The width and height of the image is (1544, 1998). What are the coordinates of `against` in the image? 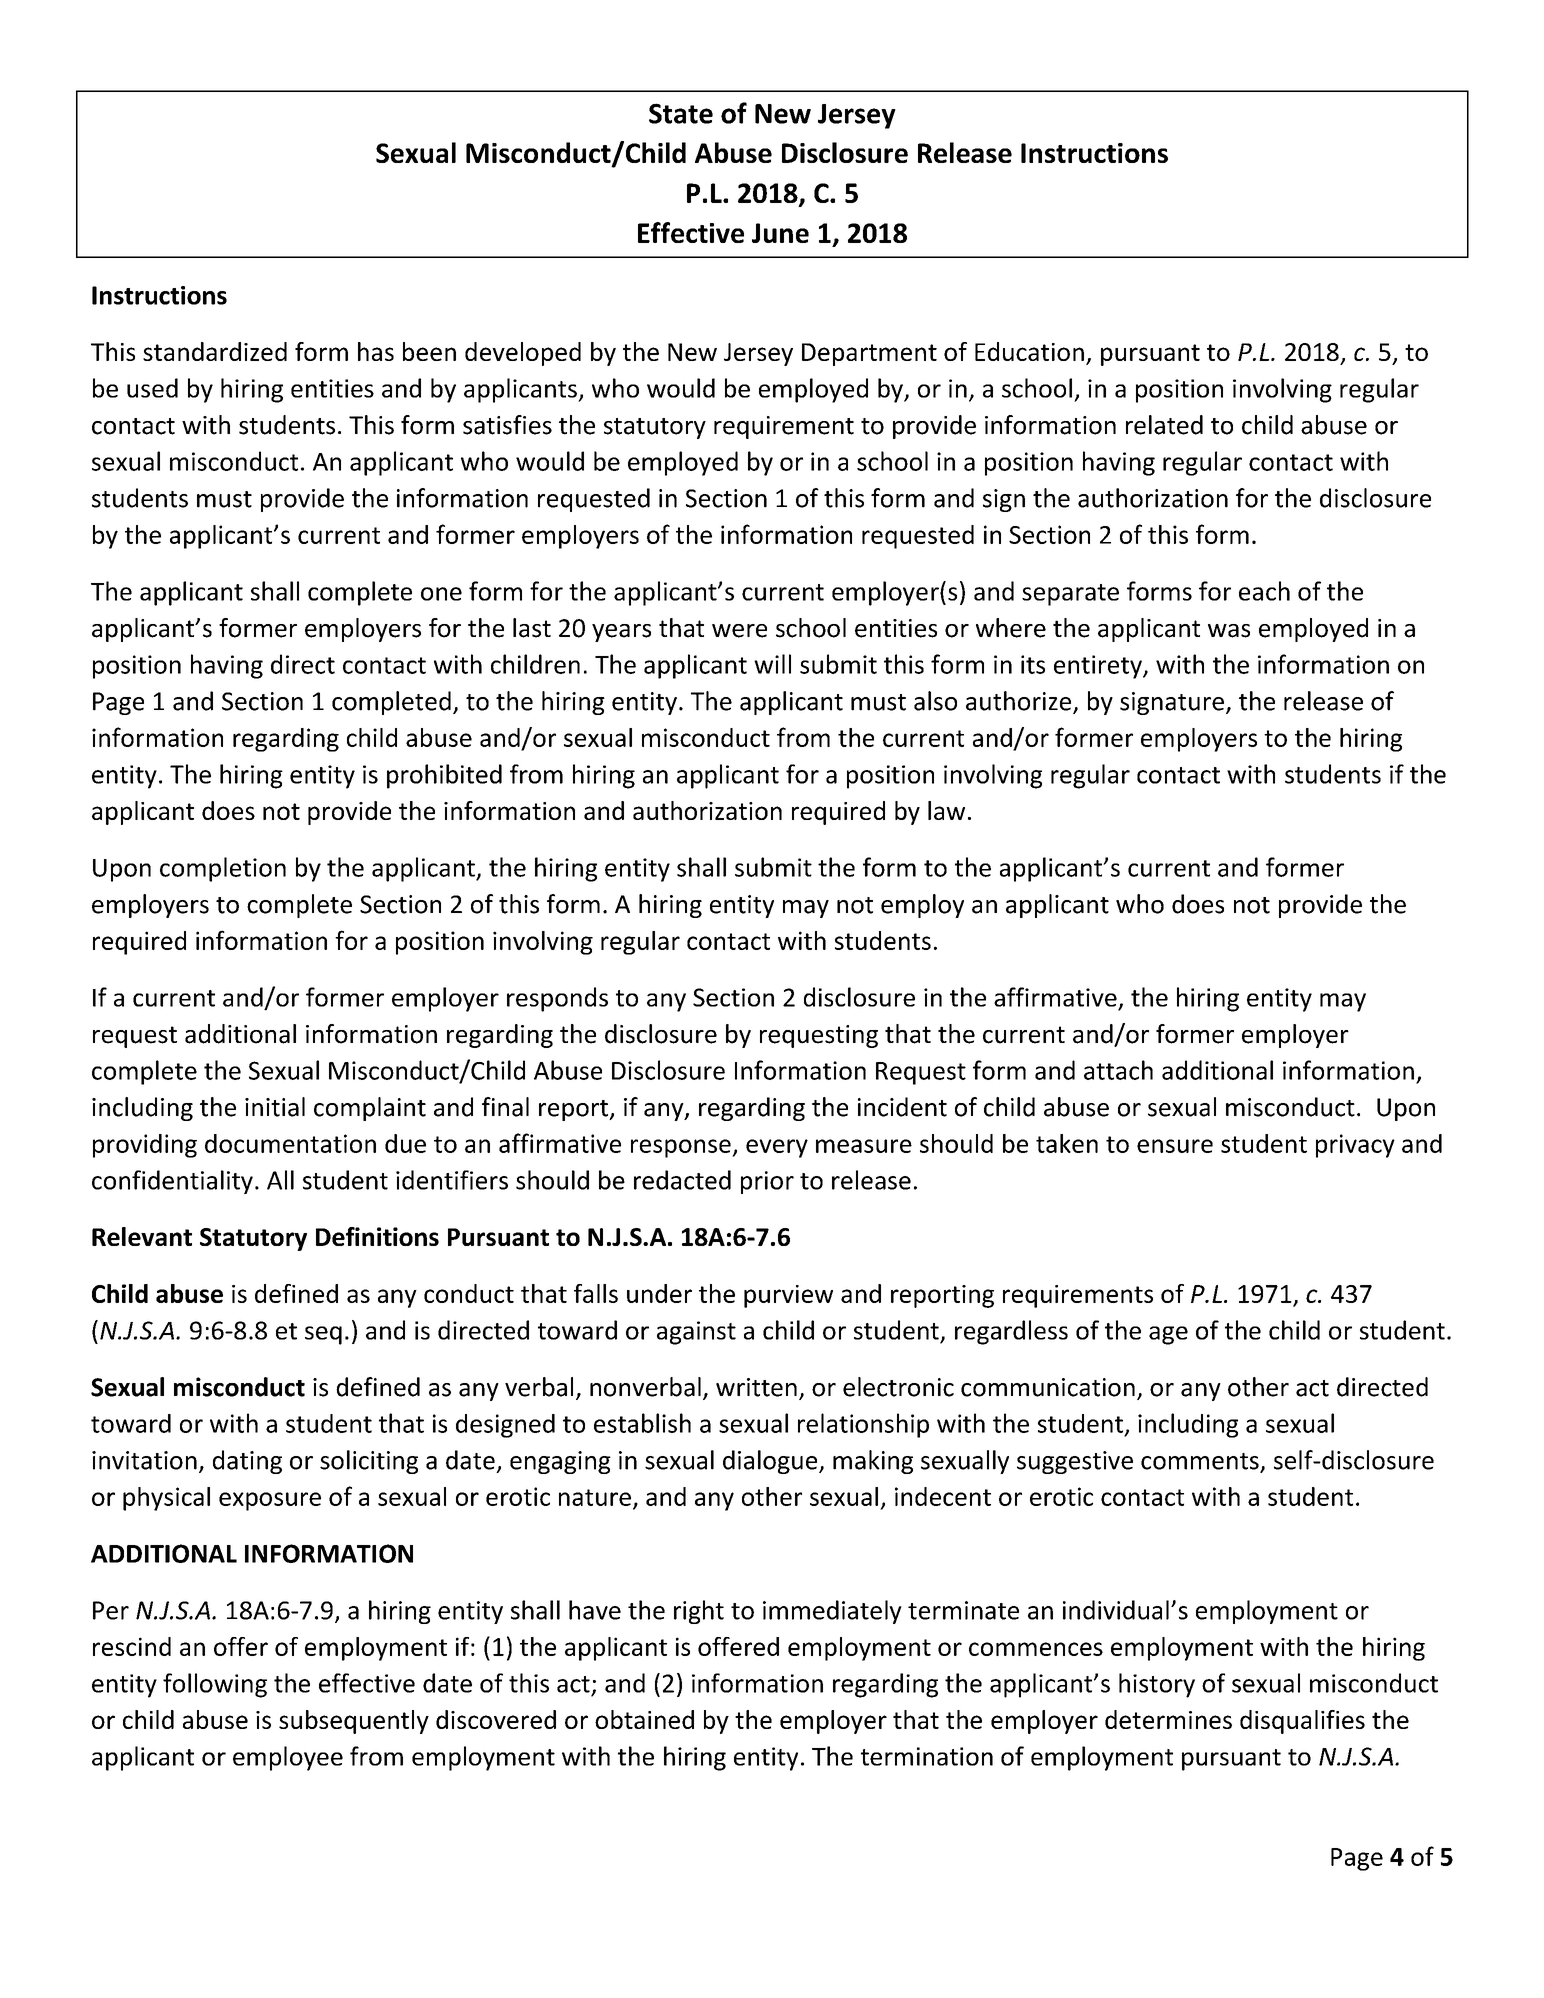 It's located at (696, 1333).
